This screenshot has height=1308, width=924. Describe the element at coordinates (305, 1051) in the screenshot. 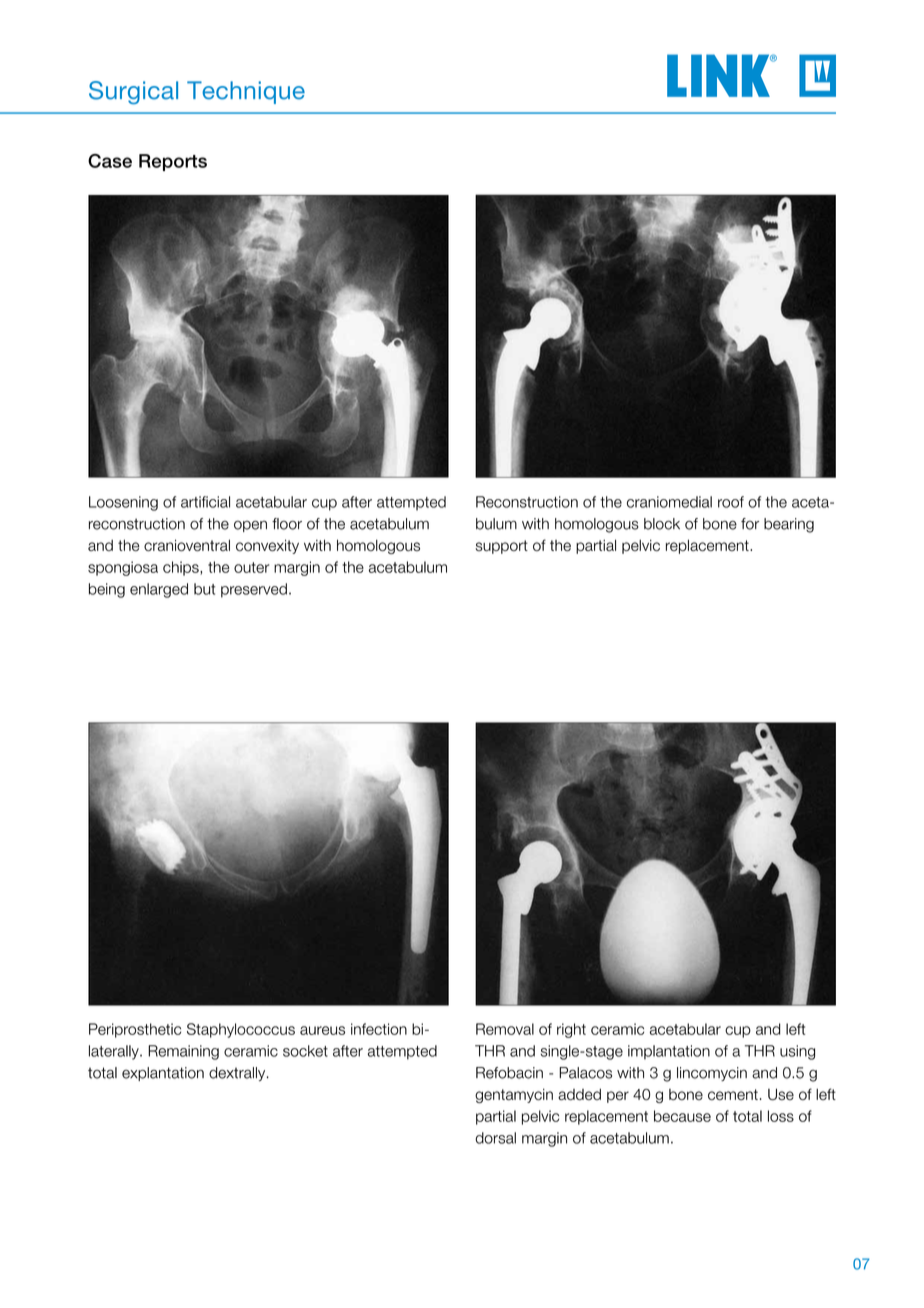

I see `socket` at that location.
